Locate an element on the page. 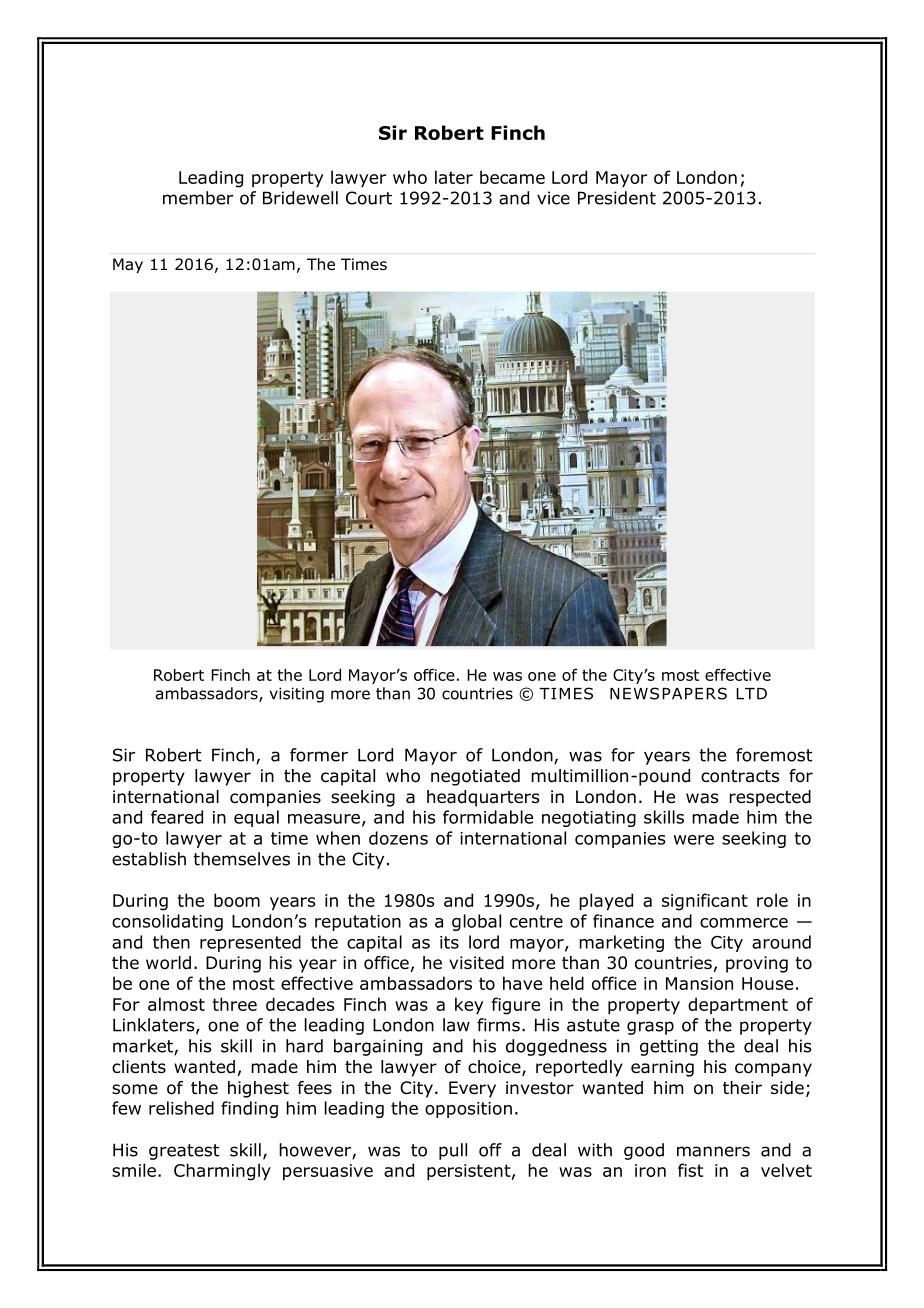  Court is located at coordinates (369, 198).
